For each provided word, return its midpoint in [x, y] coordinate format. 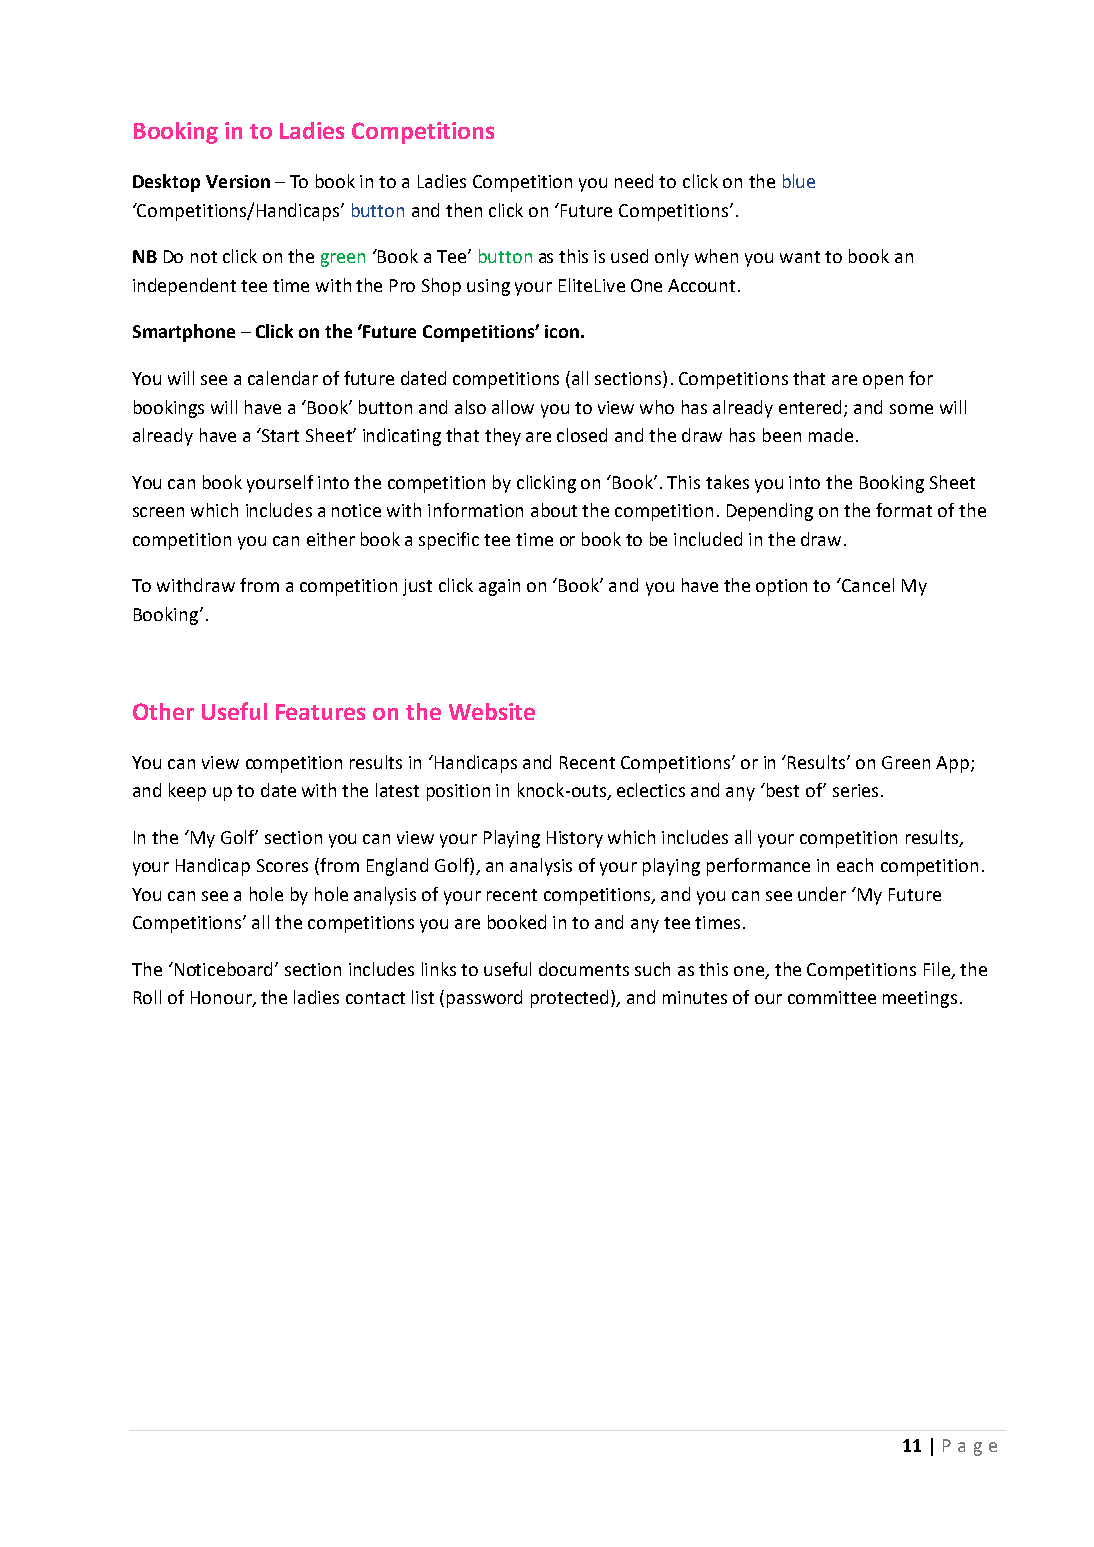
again [499, 587]
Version [238, 181]
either [331, 539]
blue [799, 181]
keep [187, 792]
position [458, 792]
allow [513, 407]
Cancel [867, 585]
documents [584, 969]
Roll [147, 997]
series [855, 790]
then [464, 210]
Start [279, 435]
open [883, 382]
